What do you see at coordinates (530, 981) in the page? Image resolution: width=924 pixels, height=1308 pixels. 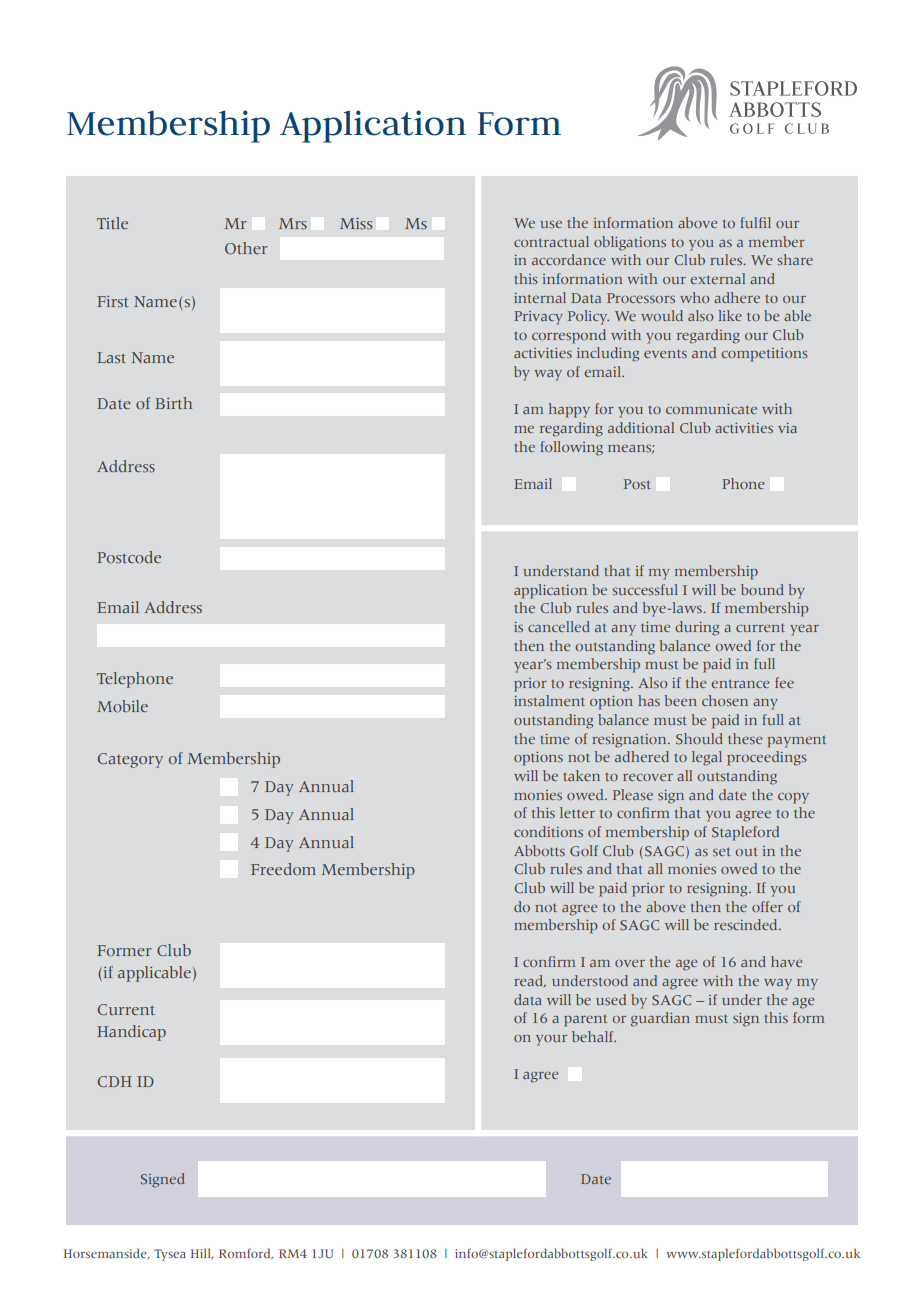 I see `read` at bounding box center [530, 981].
